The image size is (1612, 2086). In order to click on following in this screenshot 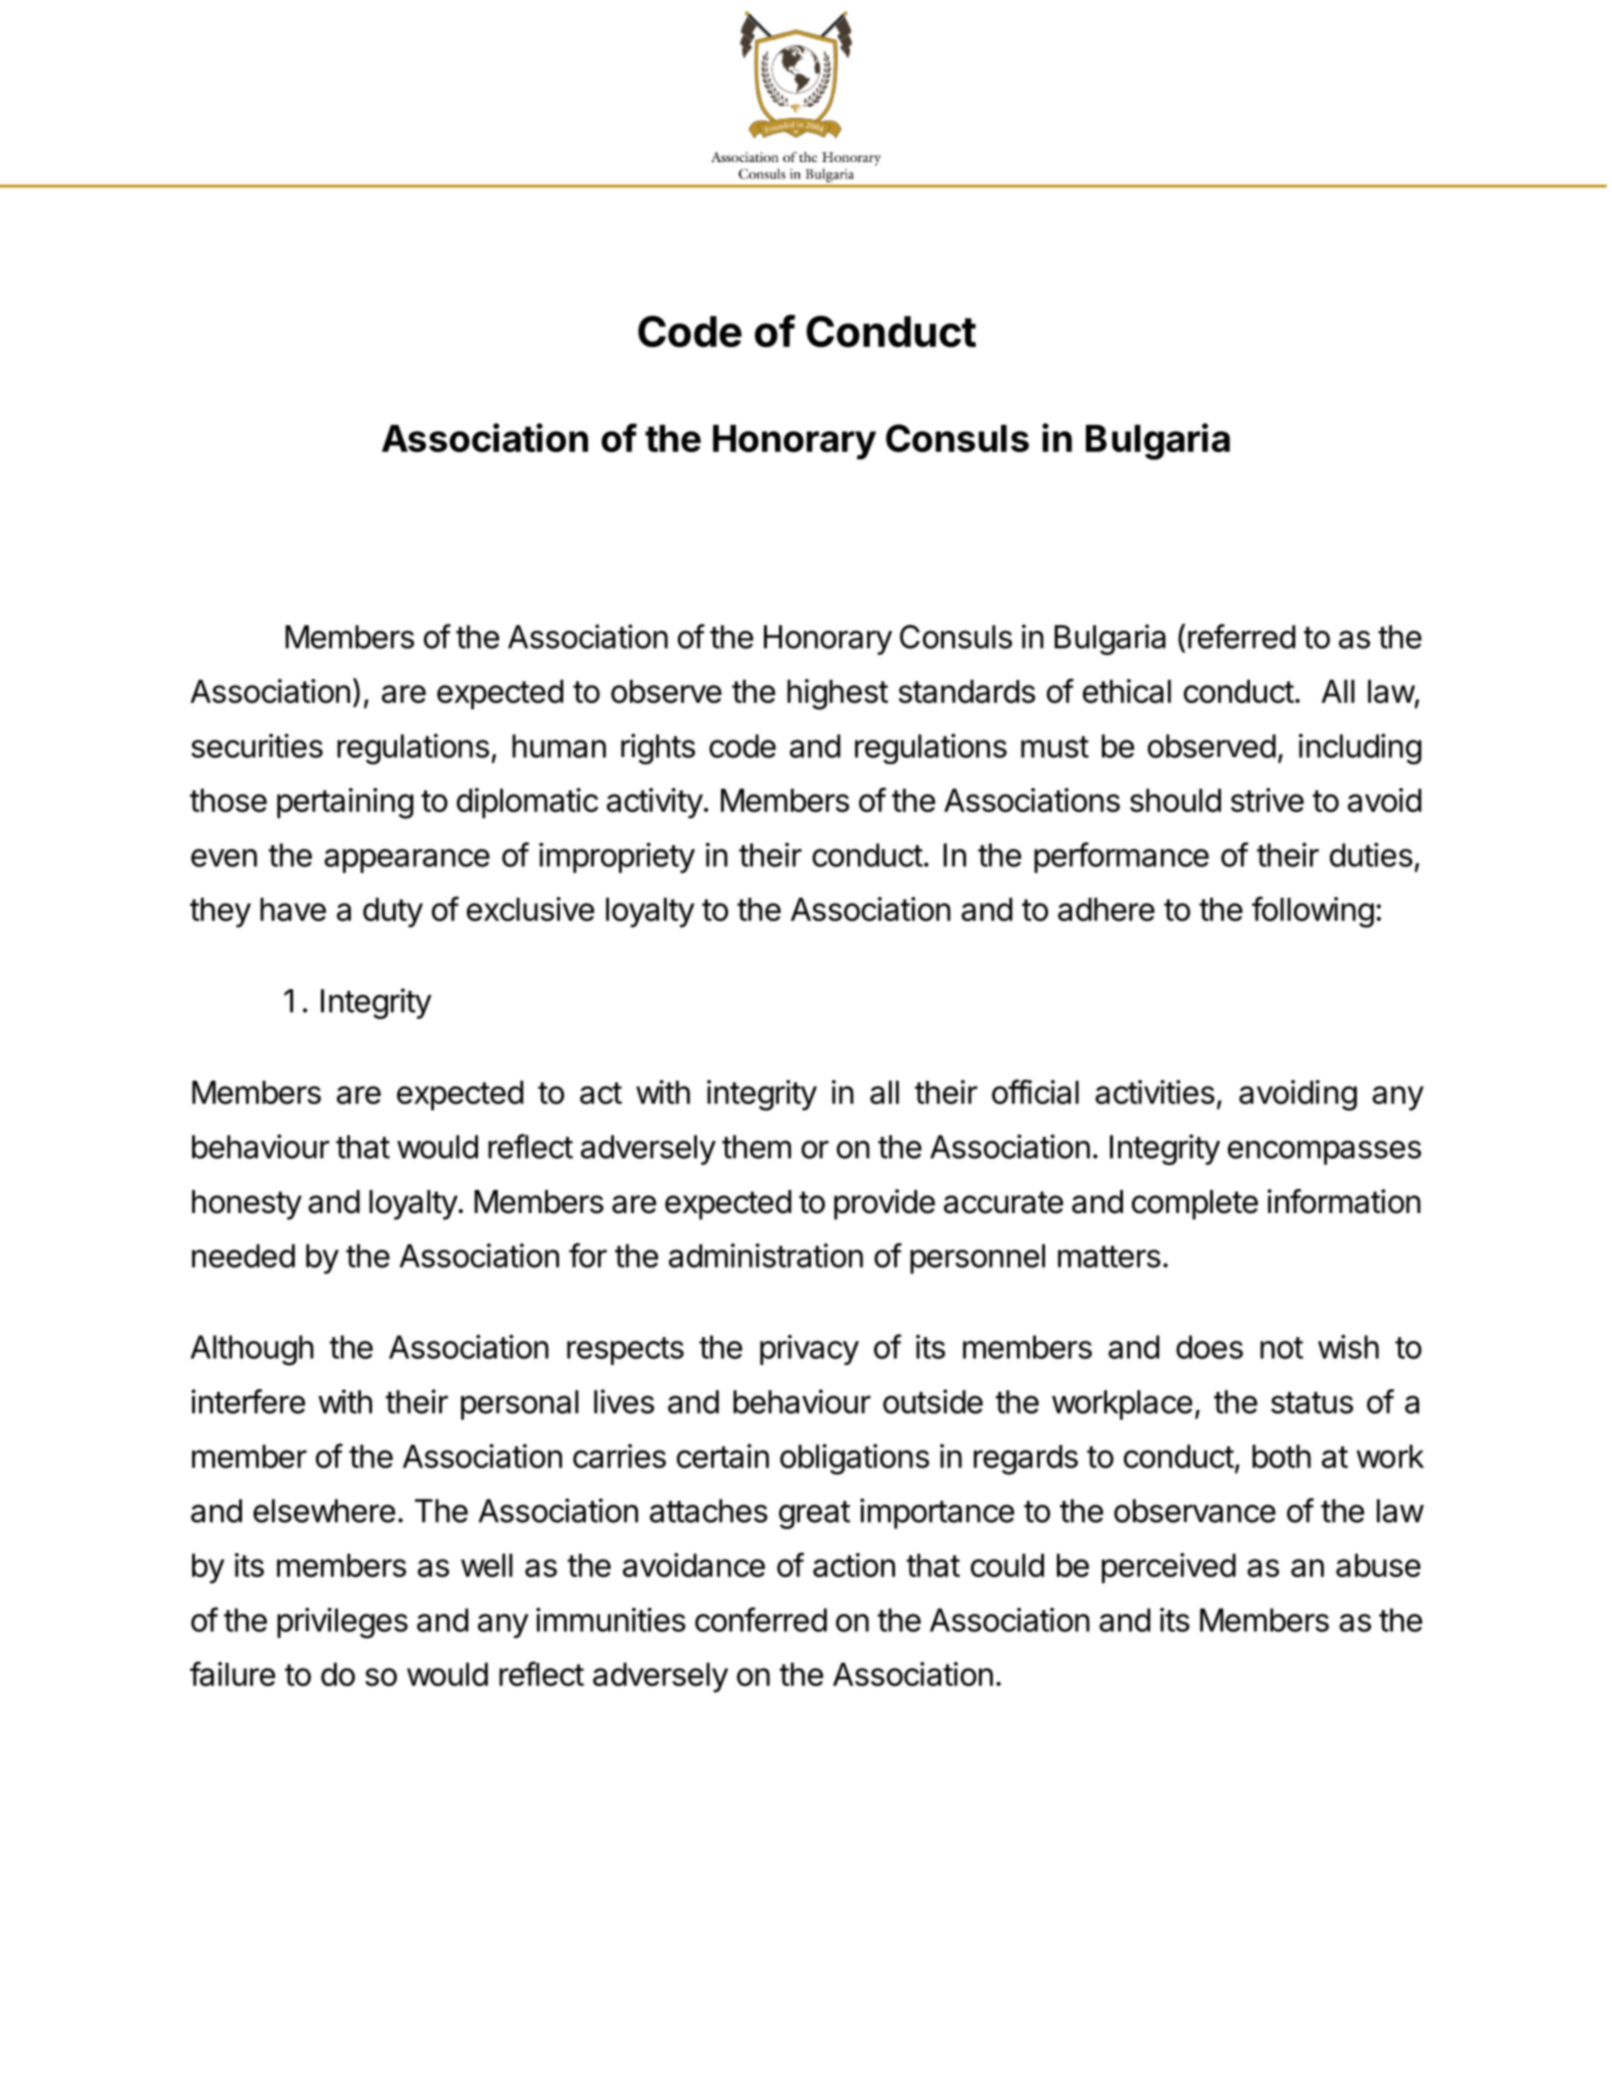, I will do `click(1313, 912)`.
